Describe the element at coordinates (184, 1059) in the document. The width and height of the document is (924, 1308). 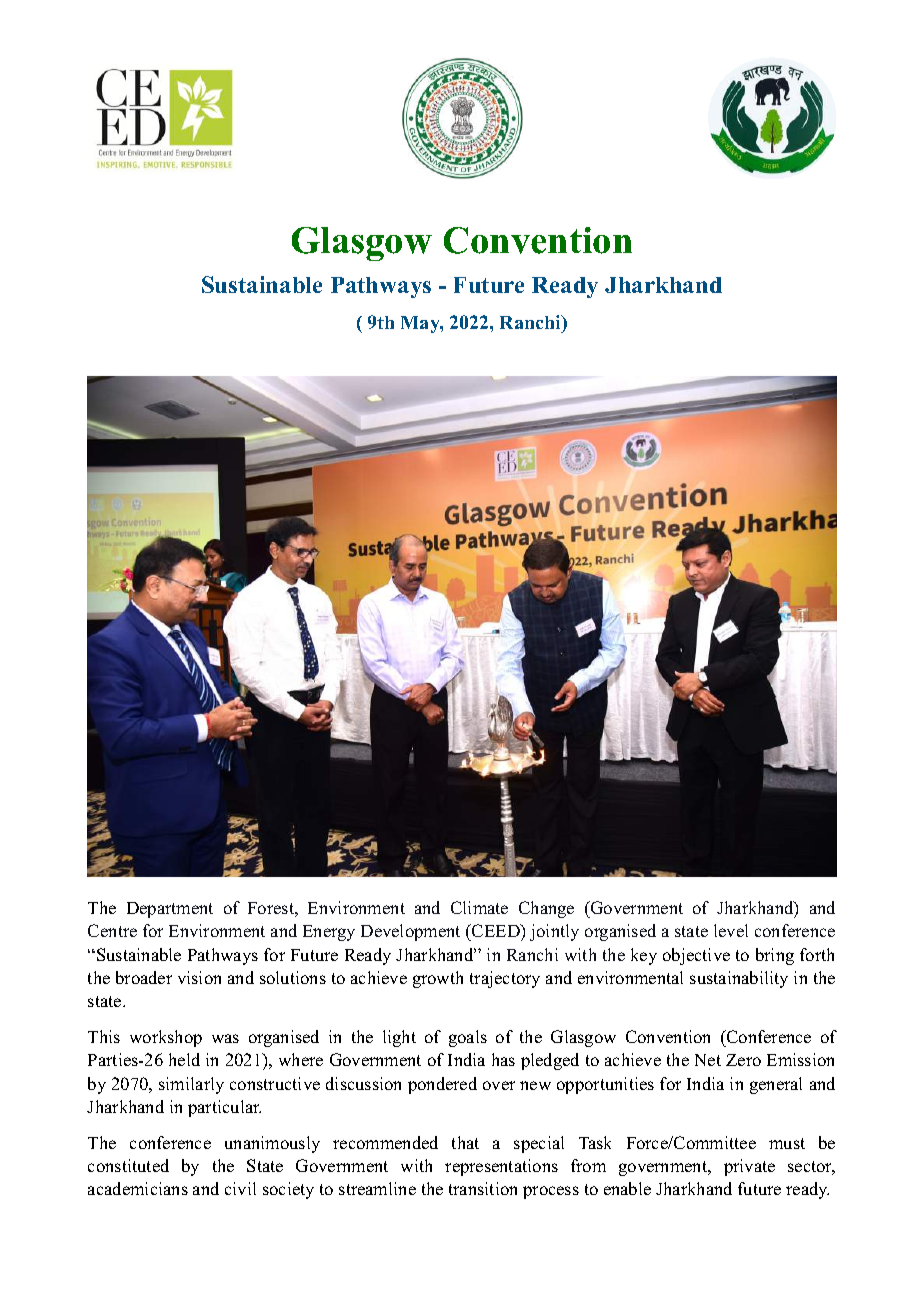
I see `held` at that location.
